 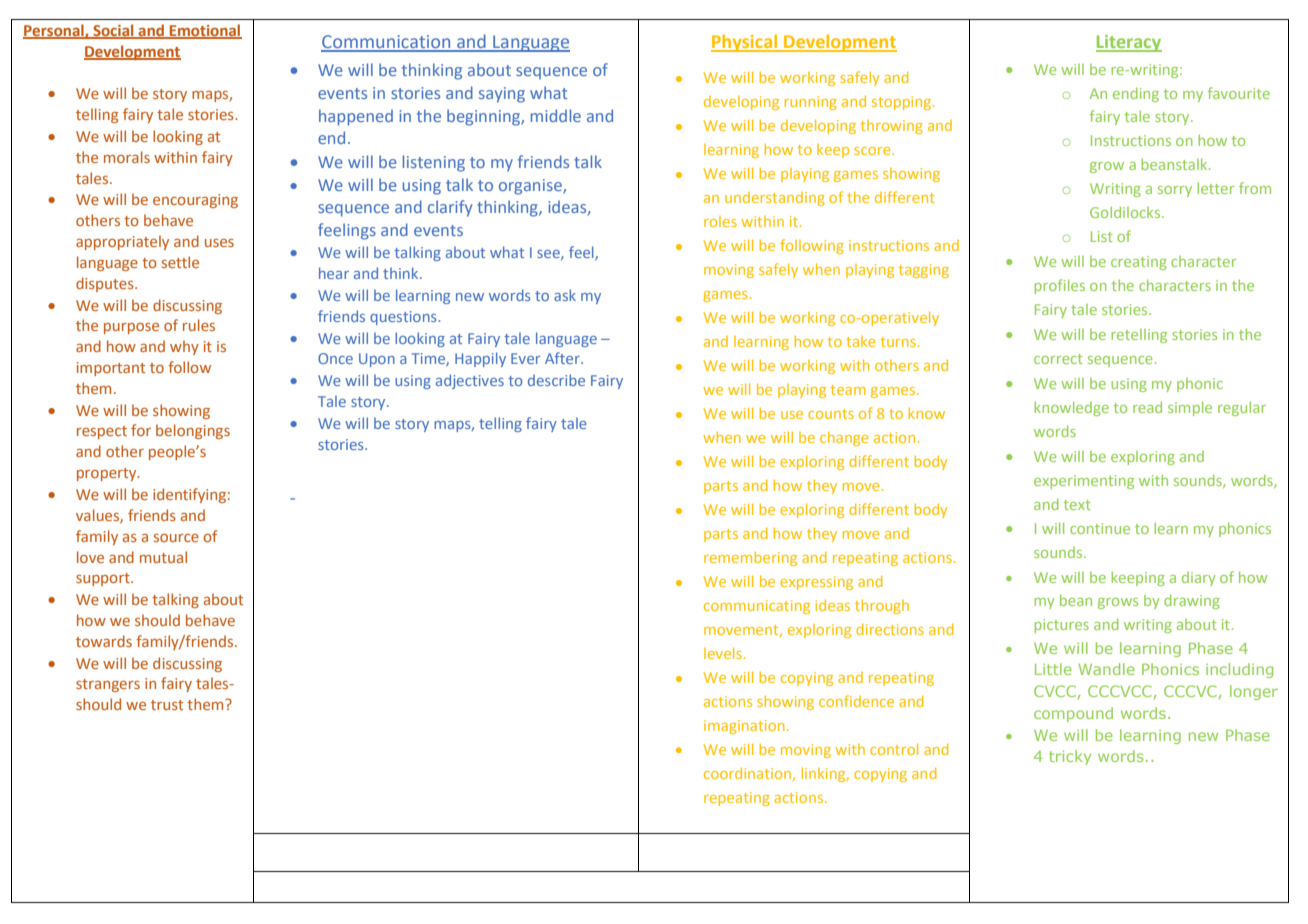 What do you see at coordinates (1198, 579) in the screenshot?
I see `diary` at bounding box center [1198, 579].
